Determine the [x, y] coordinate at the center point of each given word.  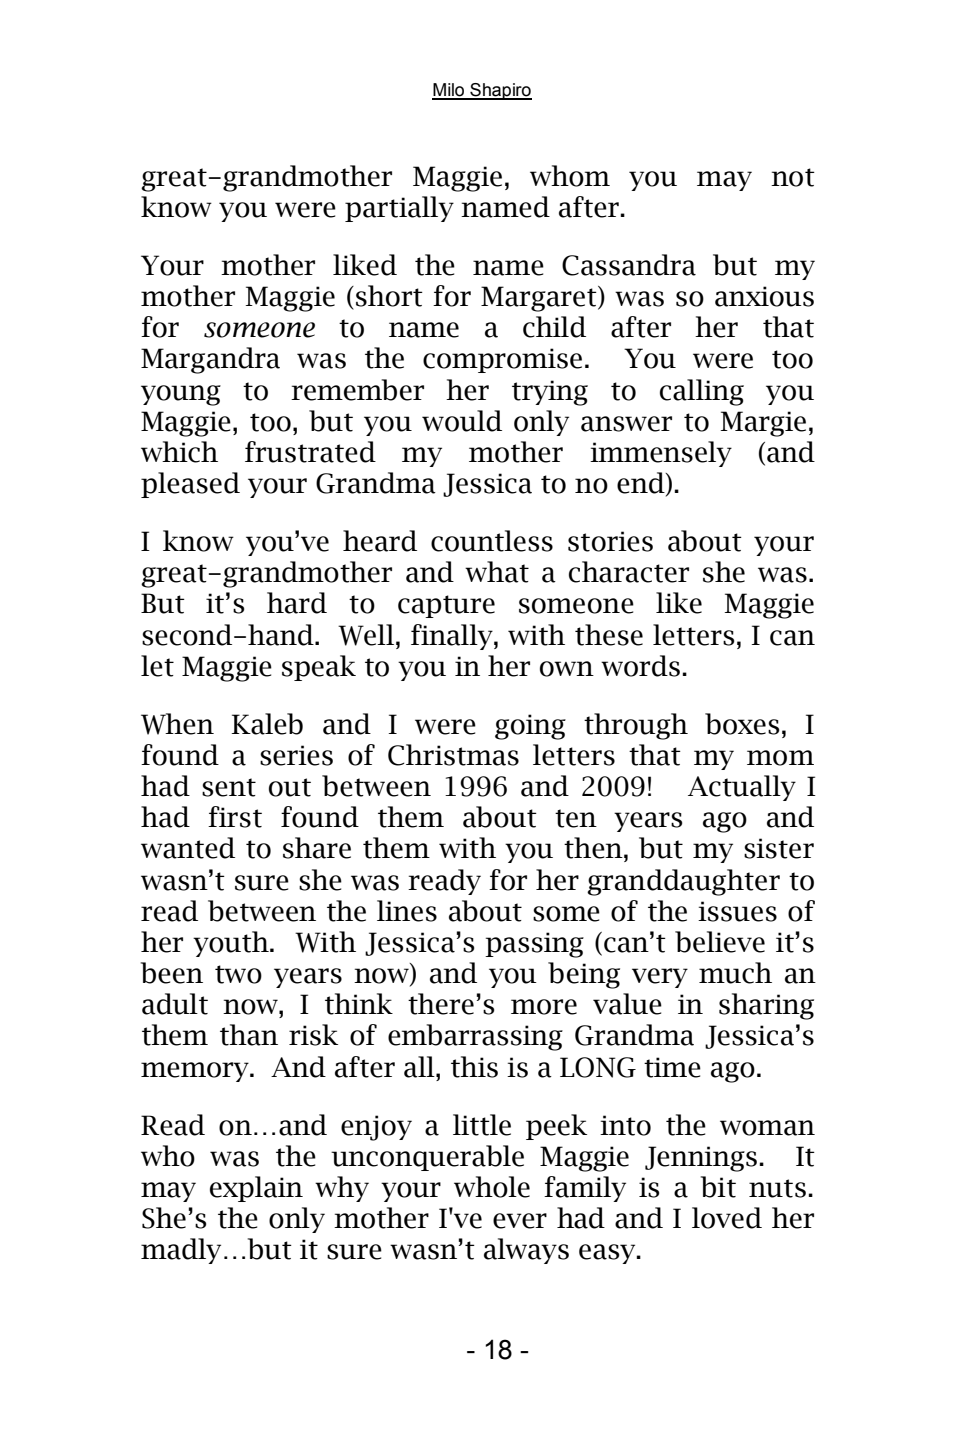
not [793, 177]
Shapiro [500, 91]
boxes [742, 724]
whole [492, 1187]
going [530, 727]
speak [319, 668]
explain [256, 1189]
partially [399, 209]
